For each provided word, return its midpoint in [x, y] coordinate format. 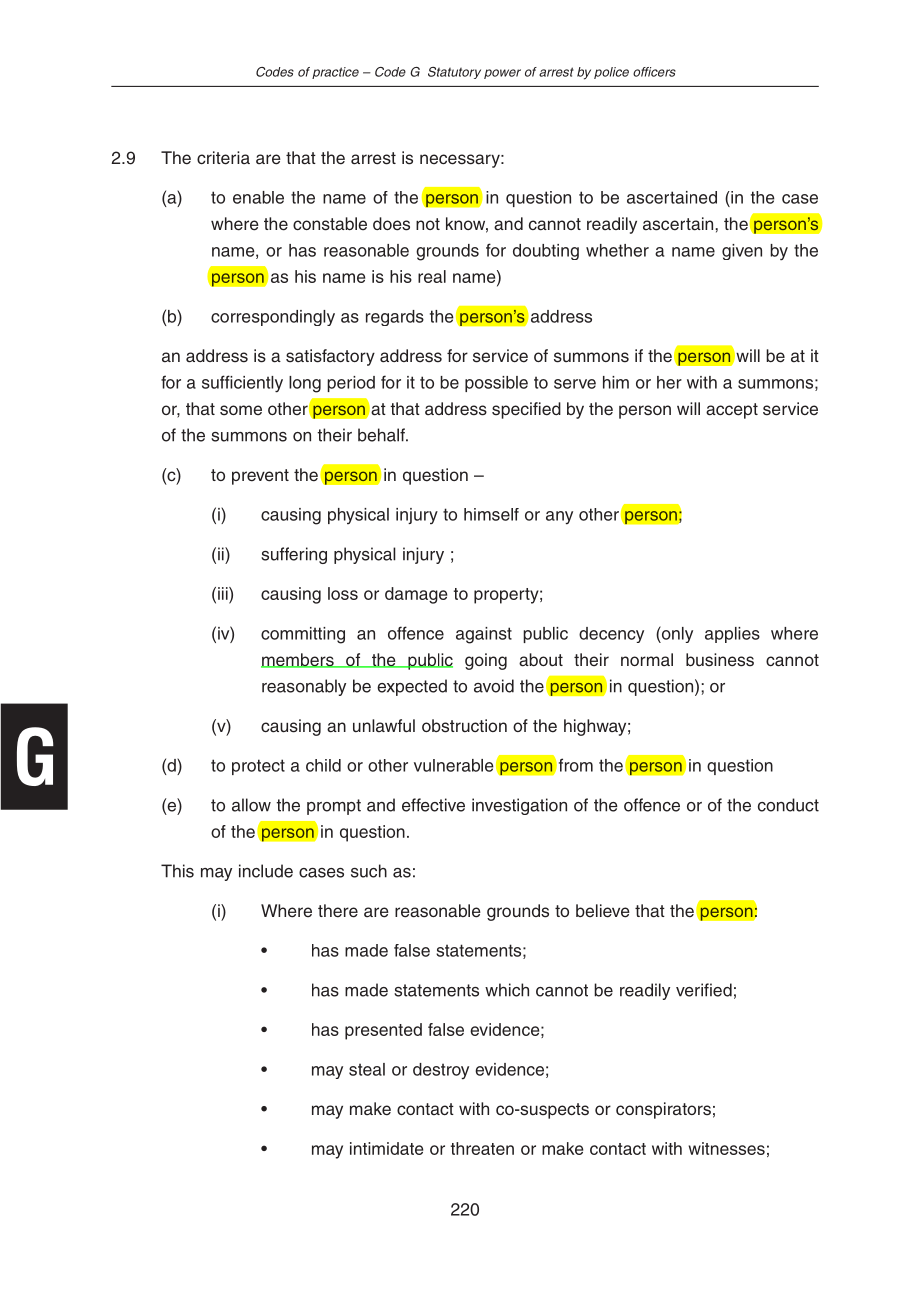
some [241, 410]
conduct [788, 805]
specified [526, 410]
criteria [223, 158]
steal [367, 1069]
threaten [482, 1148]
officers [654, 72]
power [502, 74]
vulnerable [454, 765]
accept [732, 411]
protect [258, 767]
